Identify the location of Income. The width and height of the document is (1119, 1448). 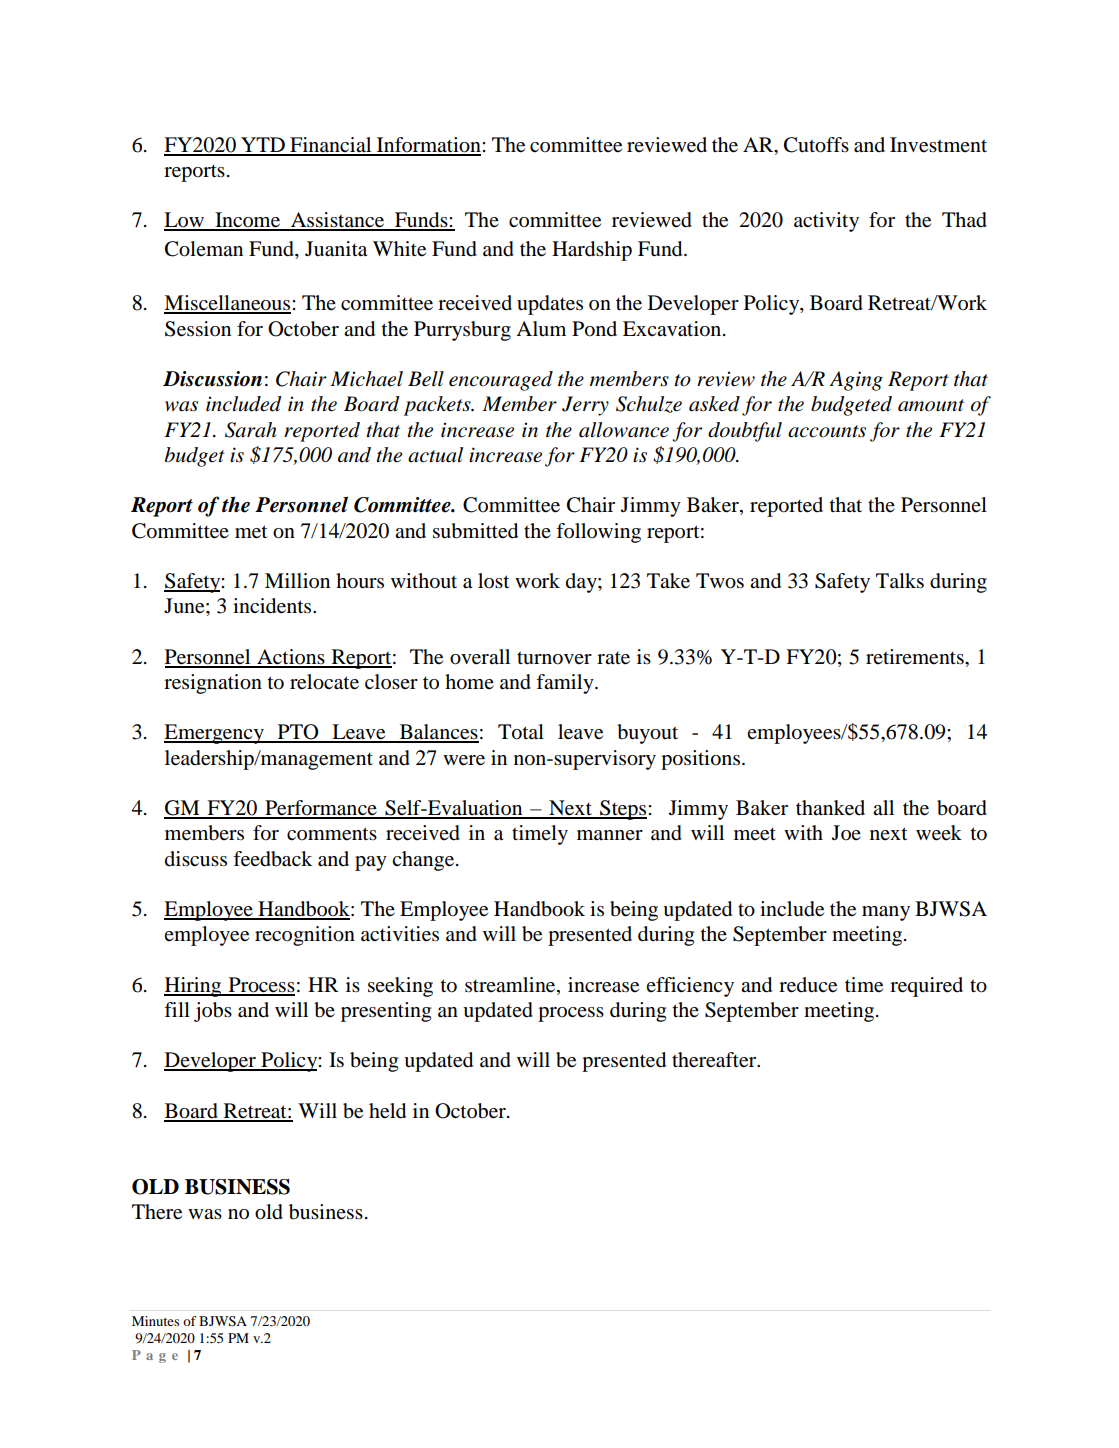
(248, 221).
